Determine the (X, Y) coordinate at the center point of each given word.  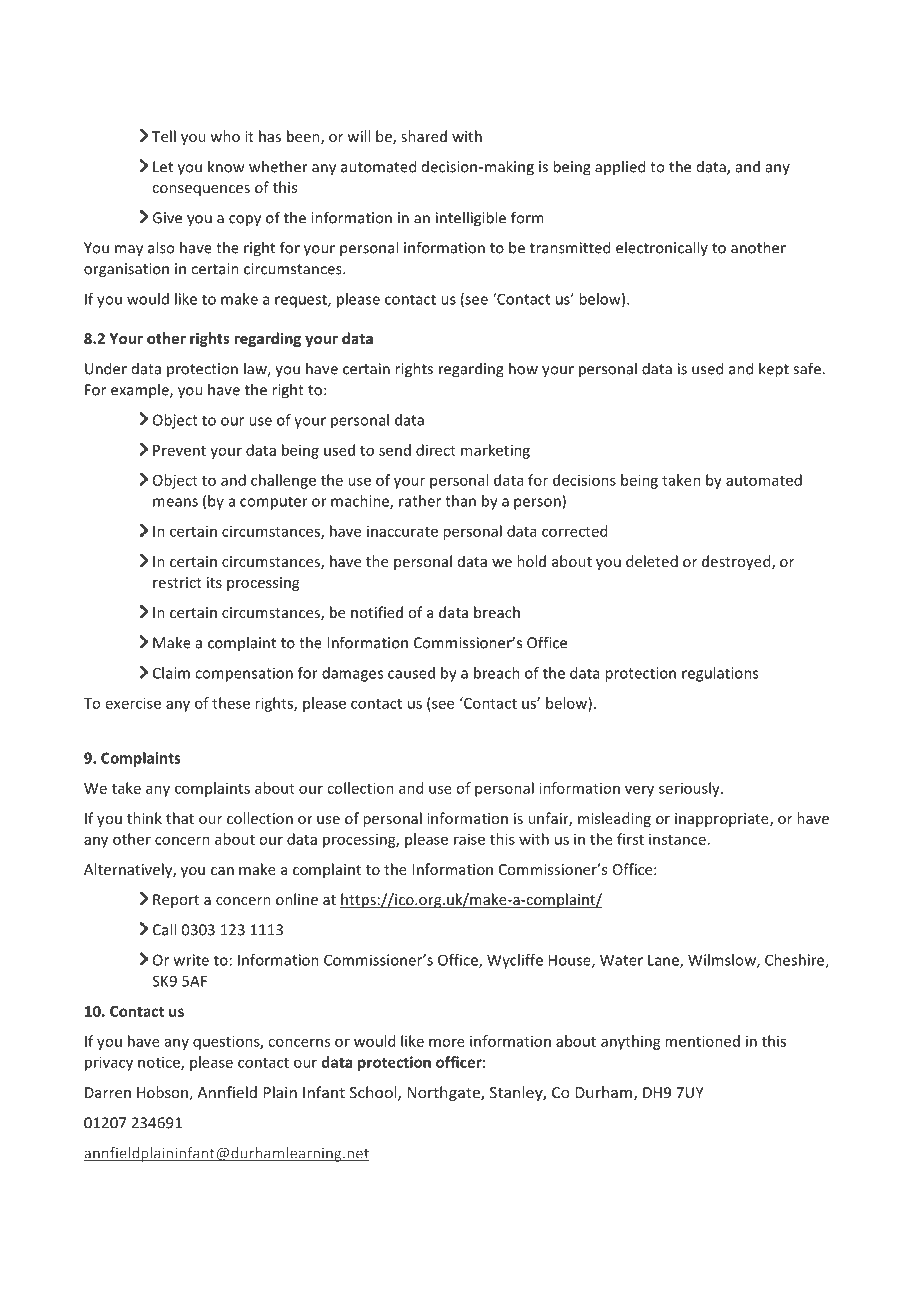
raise (469, 839)
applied (620, 167)
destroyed (737, 562)
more (447, 1042)
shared (424, 136)
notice (160, 1063)
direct (436, 450)
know (226, 166)
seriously (690, 789)
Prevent (179, 450)
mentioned (702, 1041)
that (180, 818)
